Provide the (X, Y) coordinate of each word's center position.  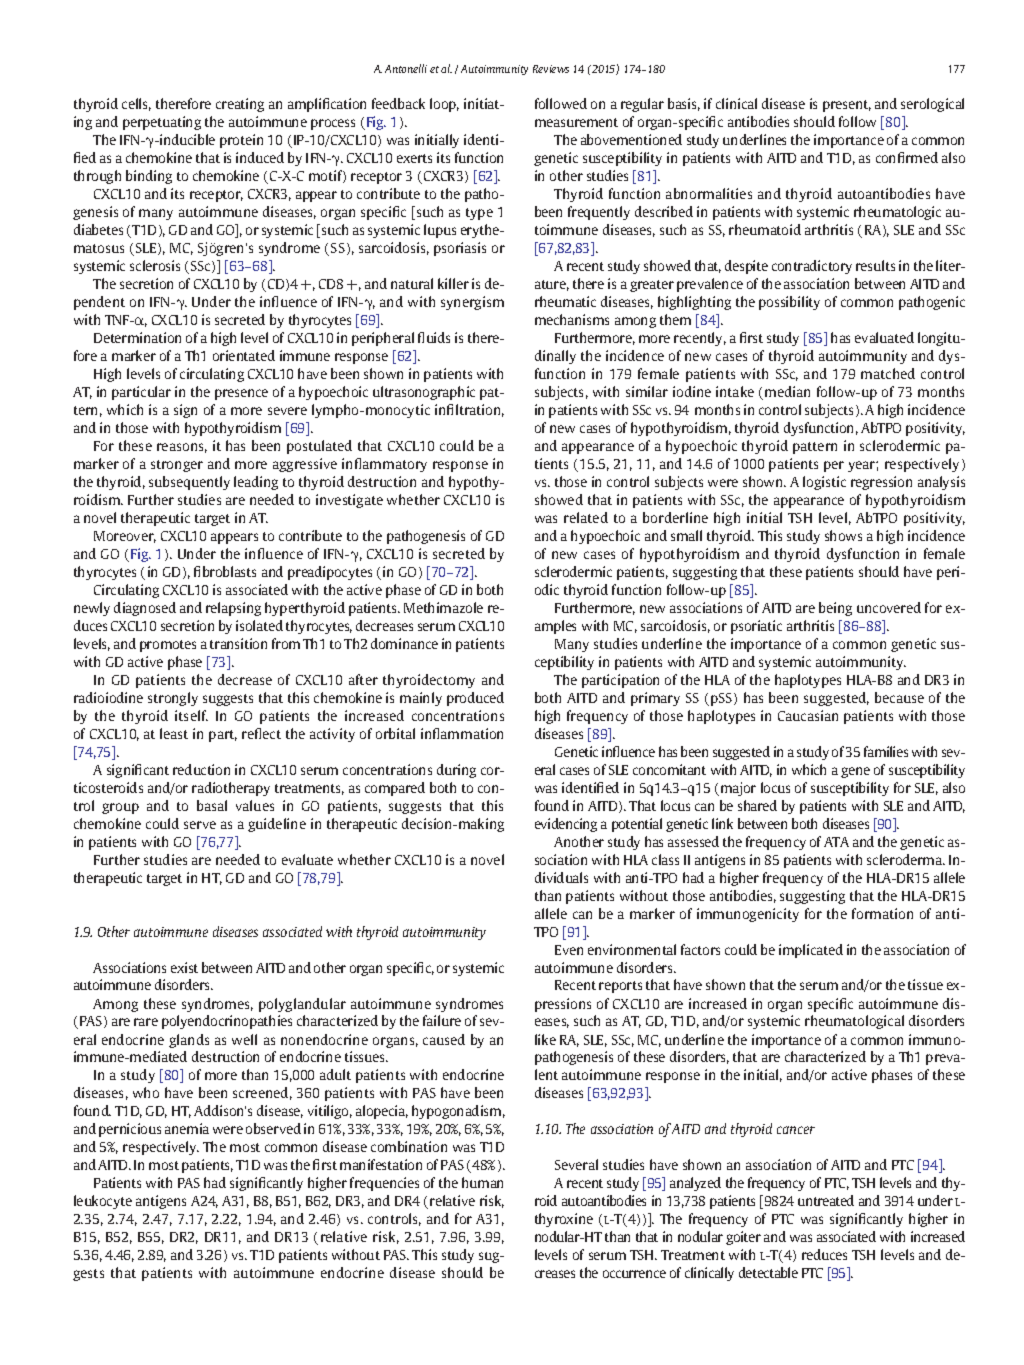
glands (189, 1041)
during (456, 771)
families (886, 751)
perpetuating (162, 123)
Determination (137, 337)
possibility (789, 303)
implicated (811, 951)
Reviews (551, 69)
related (586, 517)
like (545, 1039)
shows (843, 535)
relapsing (233, 609)
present (847, 106)
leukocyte (103, 1202)
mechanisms (572, 319)
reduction (201, 769)
